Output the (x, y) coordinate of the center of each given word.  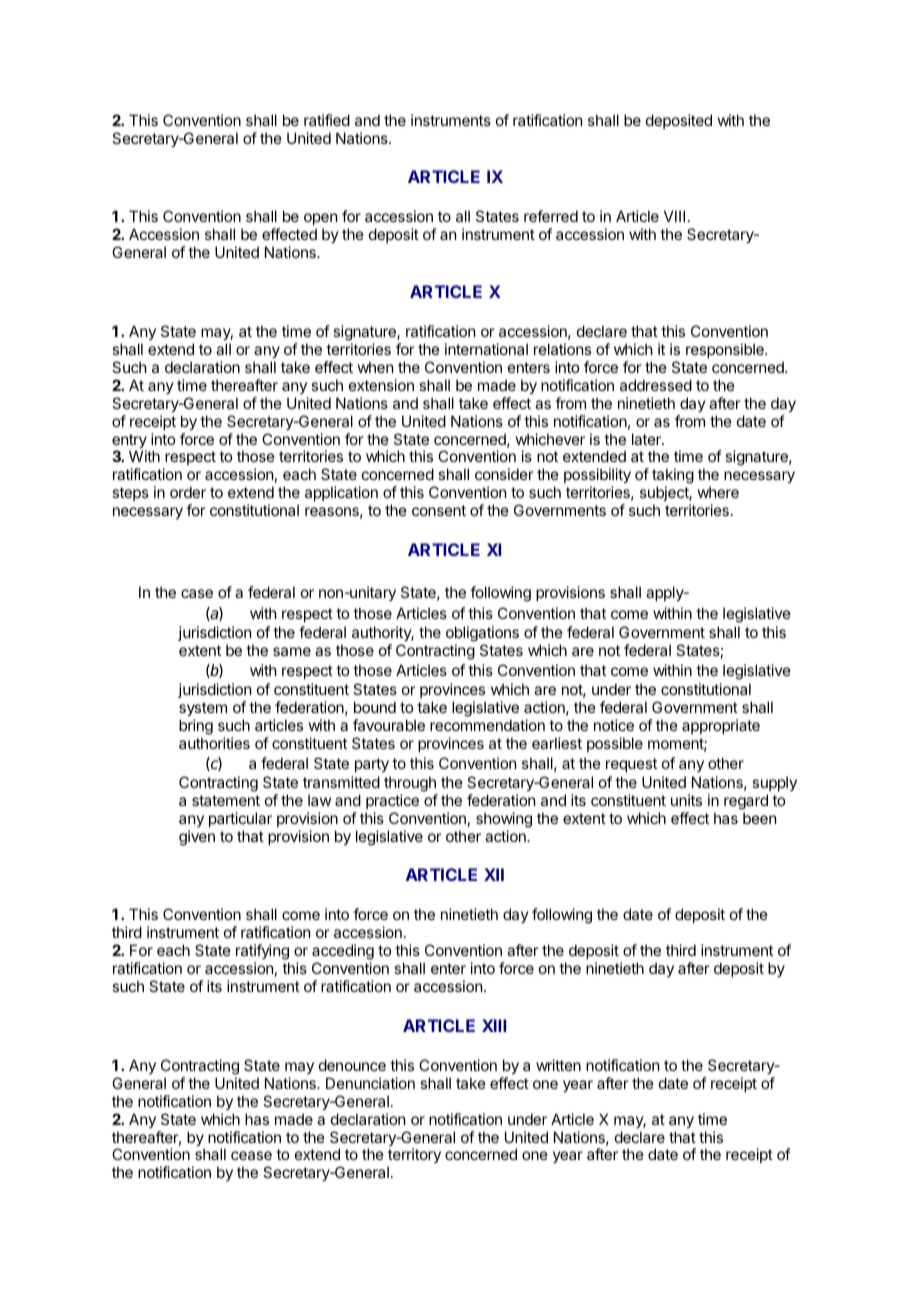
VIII (674, 216)
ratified (327, 120)
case (197, 593)
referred (551, 216)
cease (251, 1155)
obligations (482, 634)
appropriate (721, 726)
